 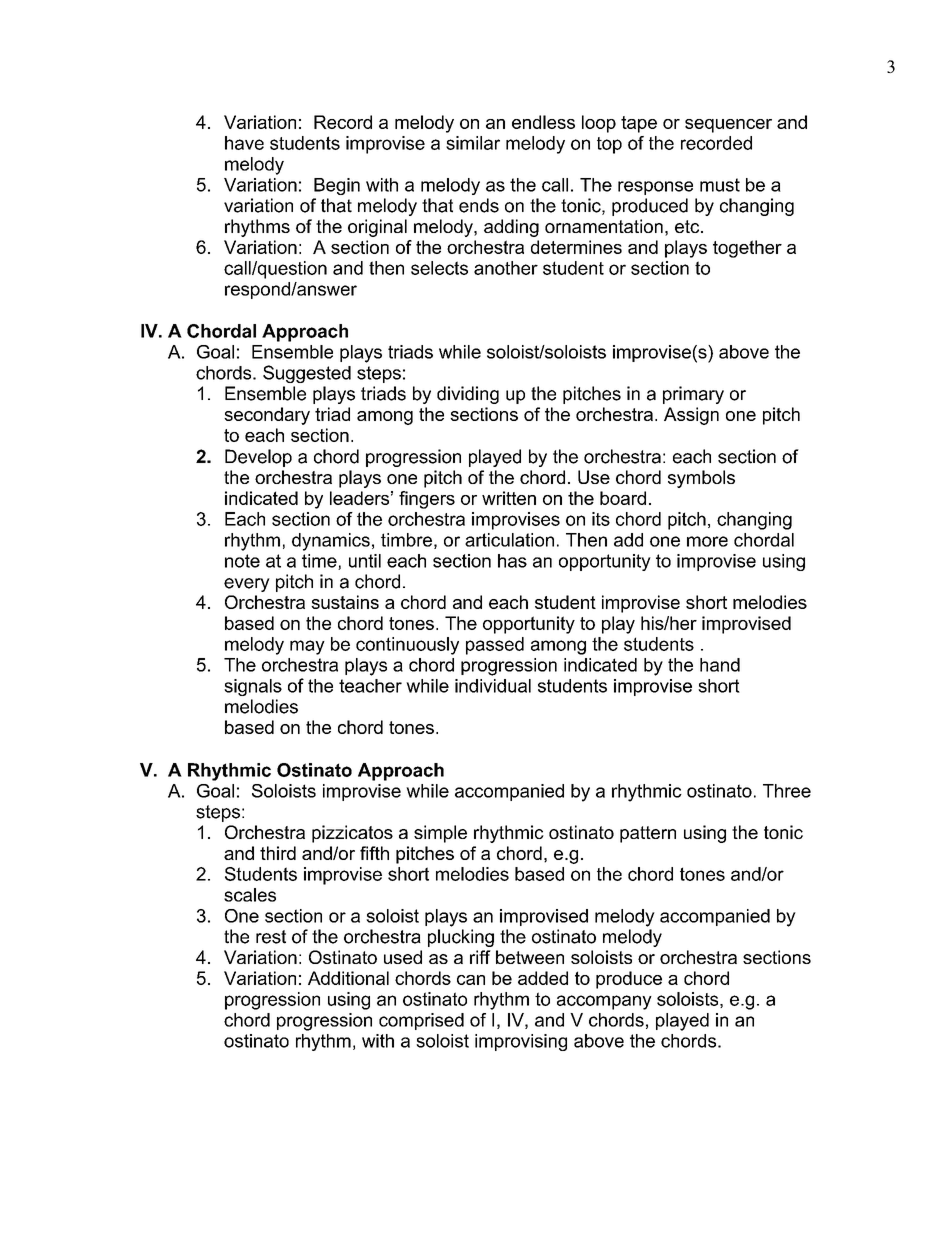 I want to click on similar, so click(x=473, y=143).
